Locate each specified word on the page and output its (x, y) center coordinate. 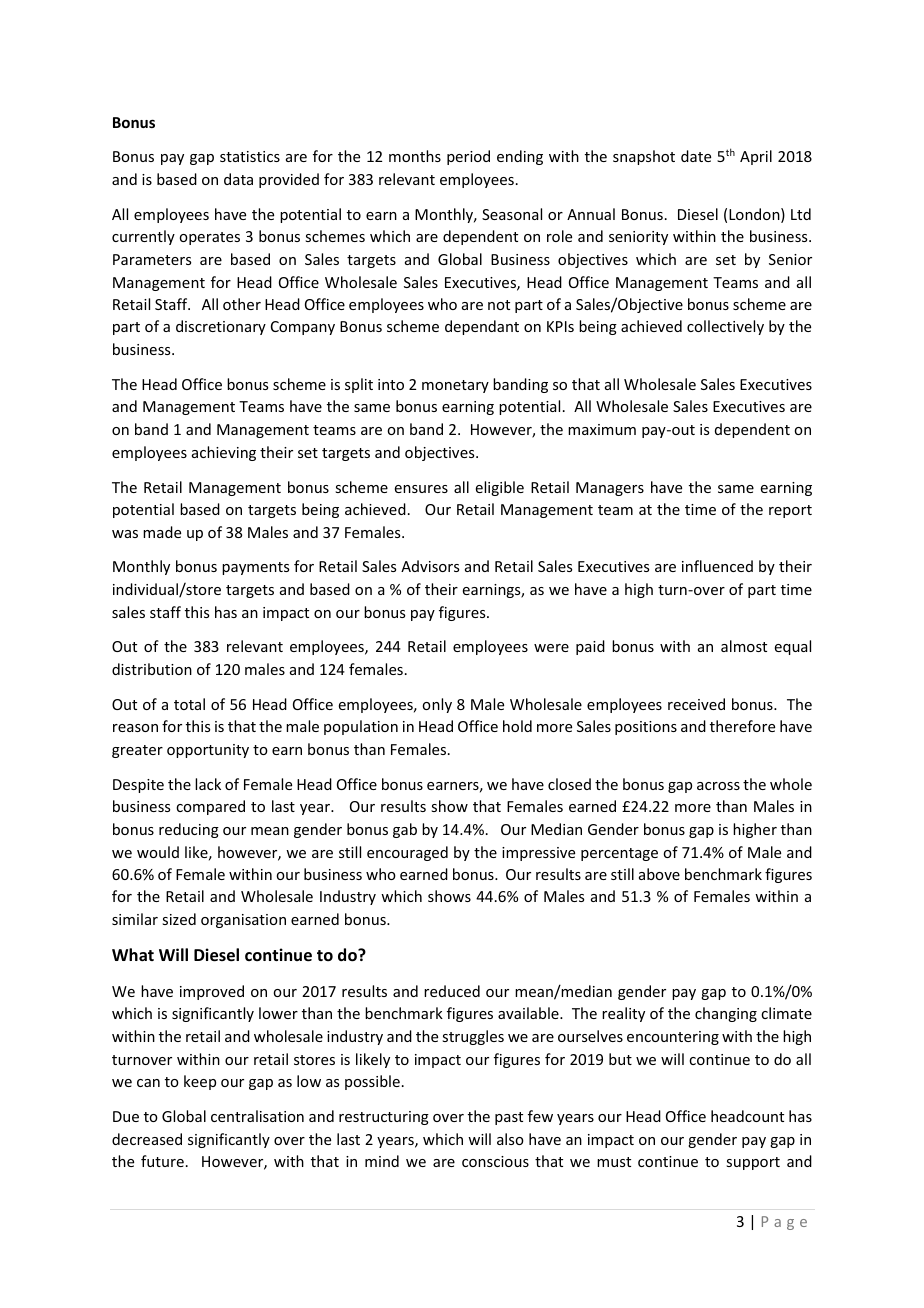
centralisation (257, 1116)
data (238, 179)
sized (179, 919)
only (437, 705)
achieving (224, 453)
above (659, 874)
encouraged (407, 853)
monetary (455, 386)
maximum (602, 429)
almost (744, 646)
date (696, 156)
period (468, 157)
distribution (152, 669)
